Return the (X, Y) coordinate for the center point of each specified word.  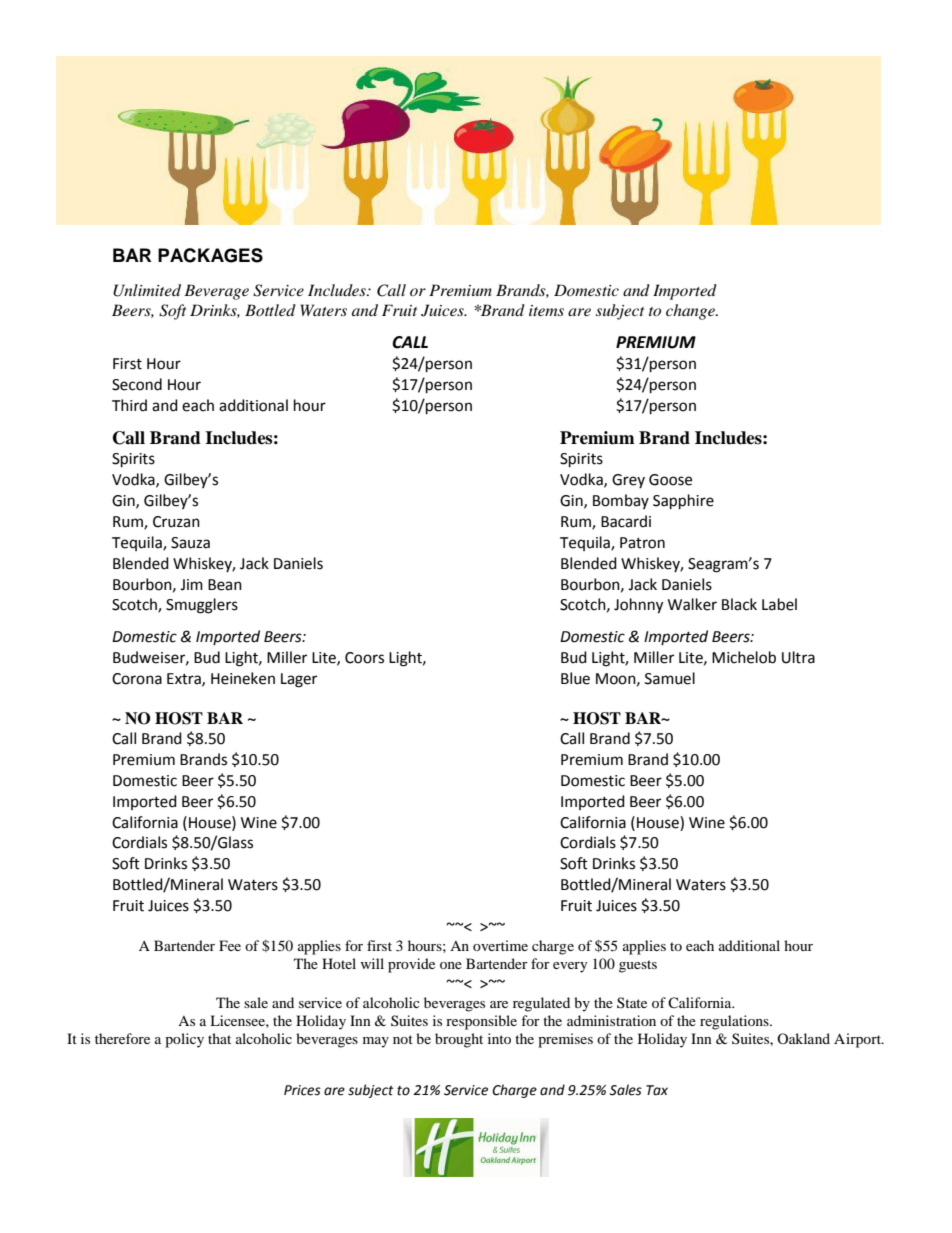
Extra (185, 679)
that (219, 1038)
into (499, 1038)
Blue (575, 678)
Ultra (798, 657)
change (691, 312)
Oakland (803, 1038)
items (546, 310)
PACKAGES (210, 255)
